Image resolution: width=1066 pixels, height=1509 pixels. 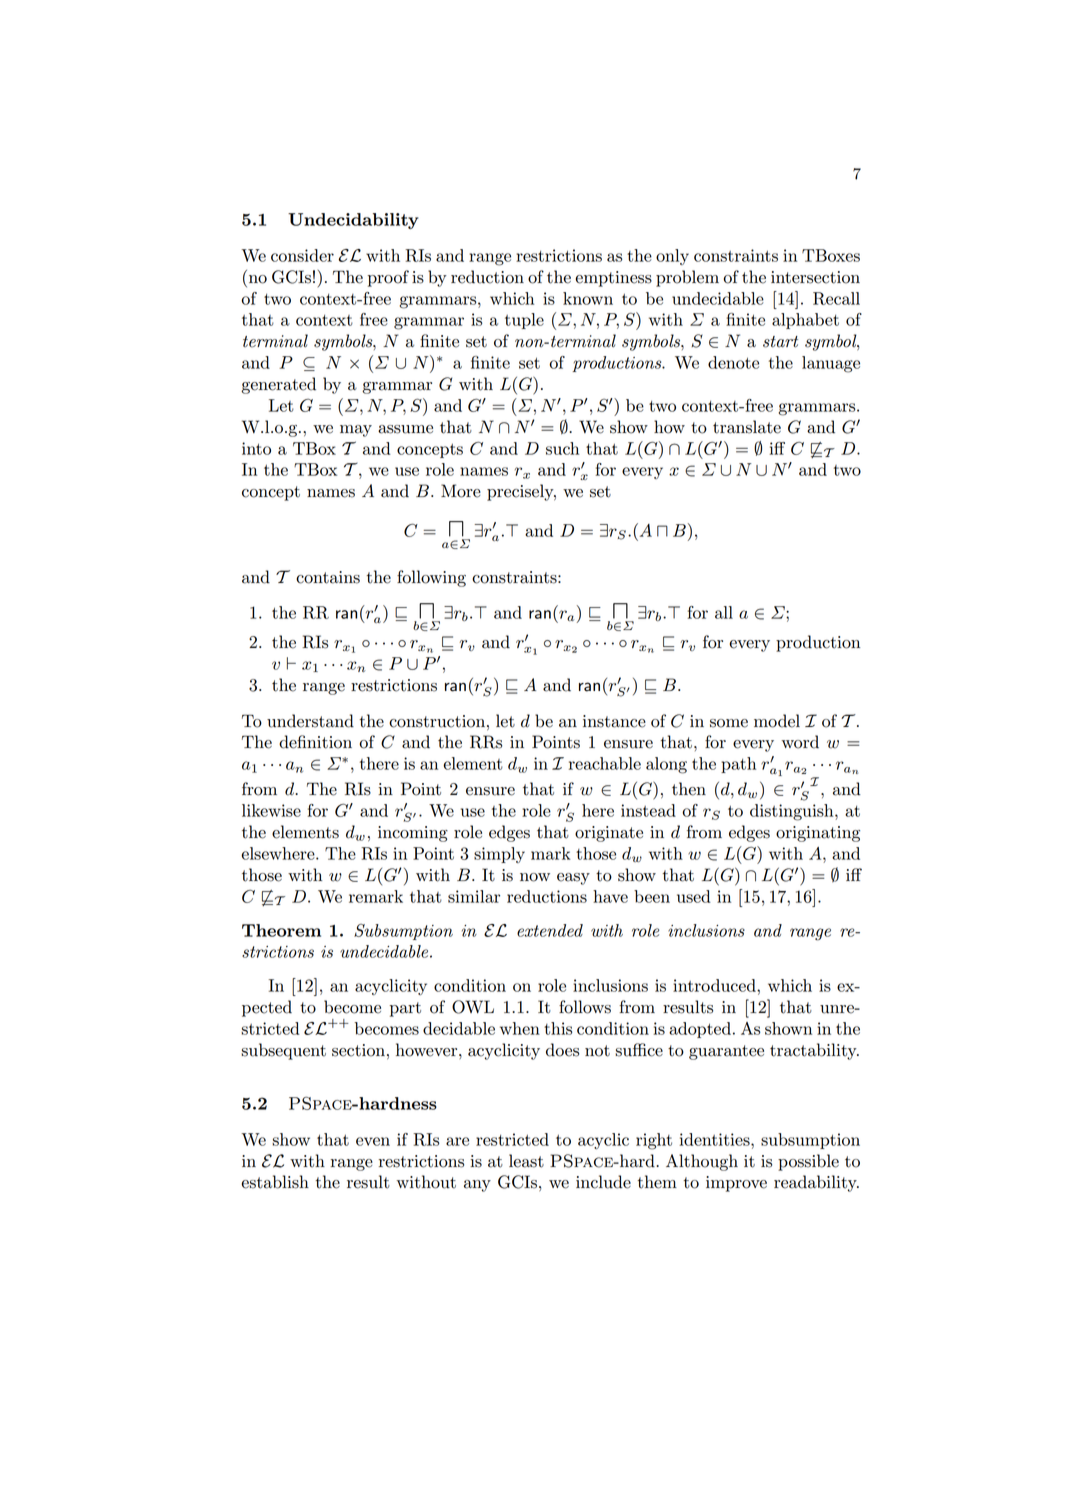 What do you see at coordinates (805, 321) in the page?
I see `alphabet` at bounding box center [805, 321].
